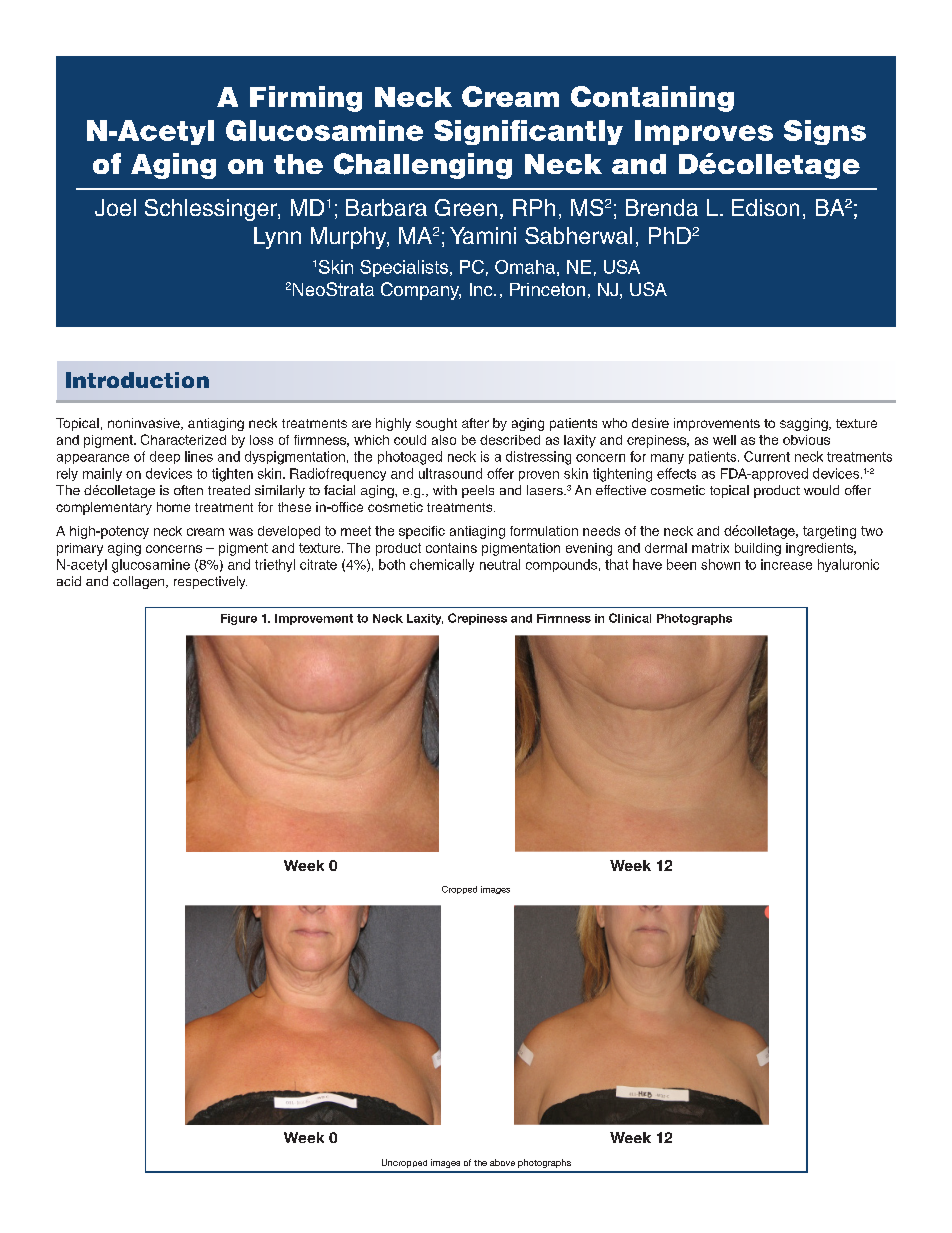 The image size is (952, 1233). Describe the element at coordinates (140, 582) in the document. I see `collagen` at that location.
